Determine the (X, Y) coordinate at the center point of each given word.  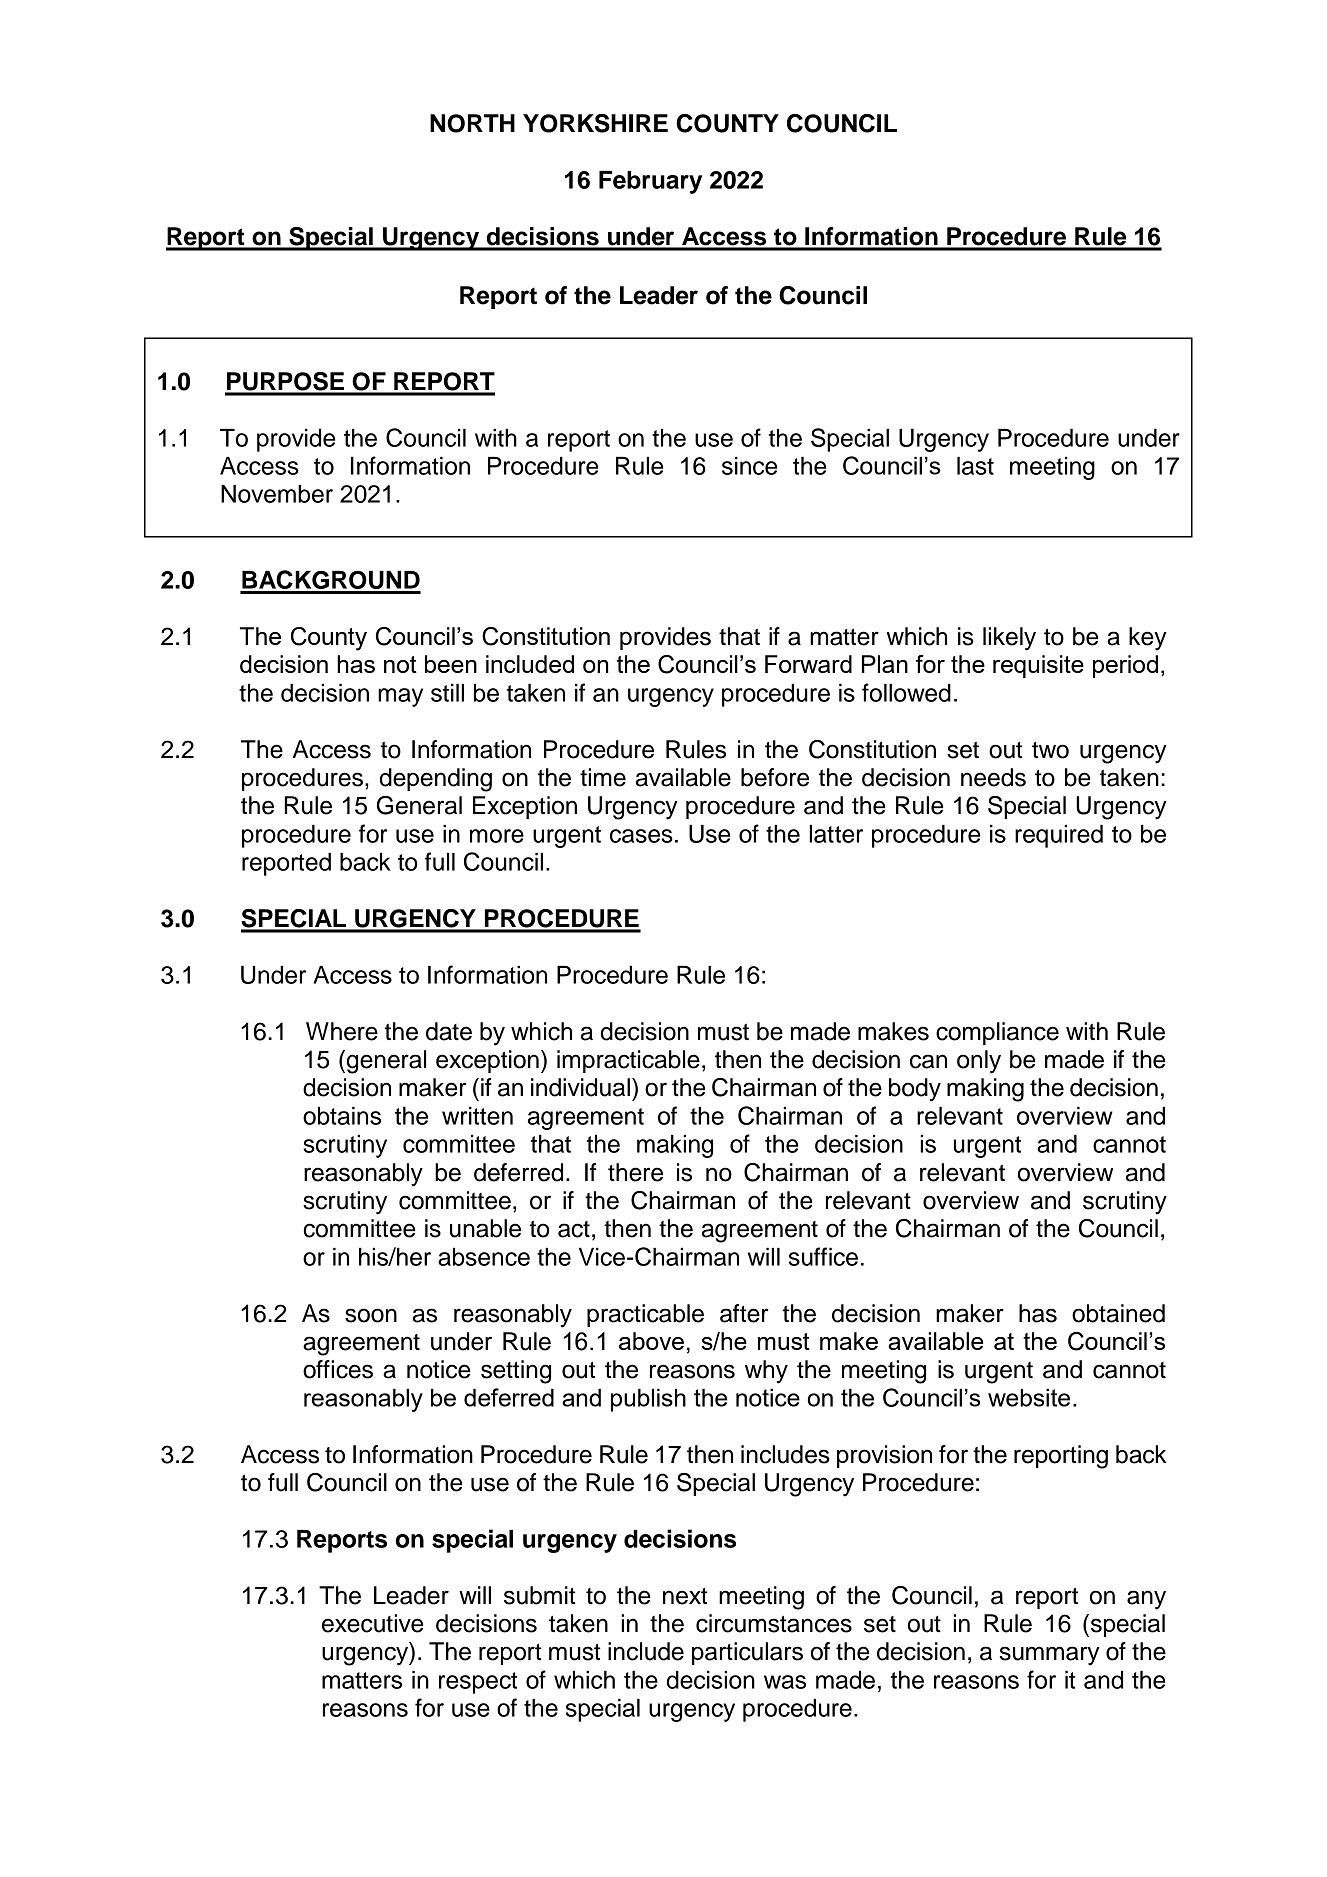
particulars (747, 1653)
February (650, 182)
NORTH (472, 123)
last (975, 466)
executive (373, 1623)
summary (1050, 1656)
